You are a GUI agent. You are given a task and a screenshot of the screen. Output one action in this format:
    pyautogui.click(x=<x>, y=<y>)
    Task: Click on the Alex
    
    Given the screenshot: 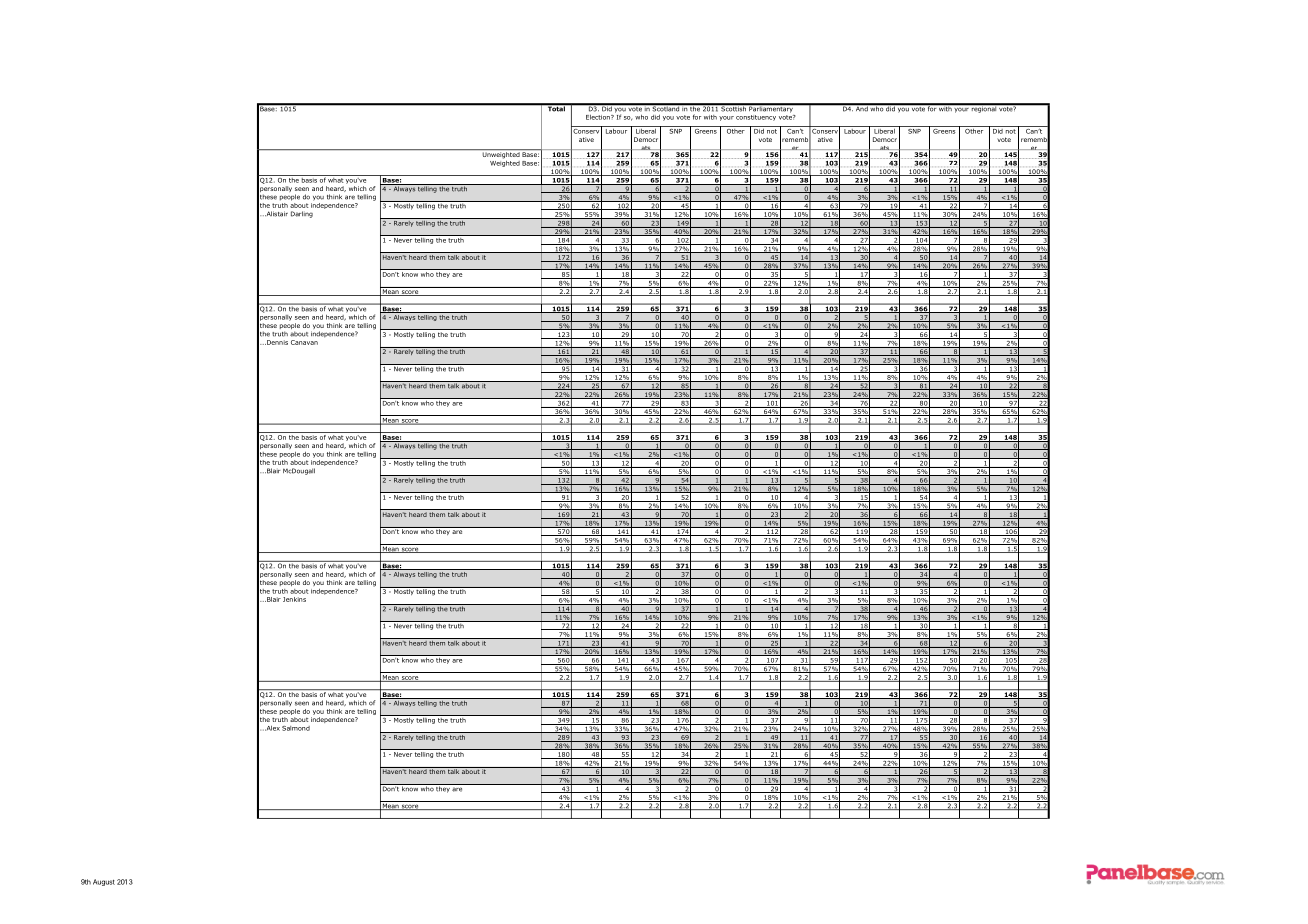 What is the action you would take?
    pyautogui.click(x=272, y=728)
